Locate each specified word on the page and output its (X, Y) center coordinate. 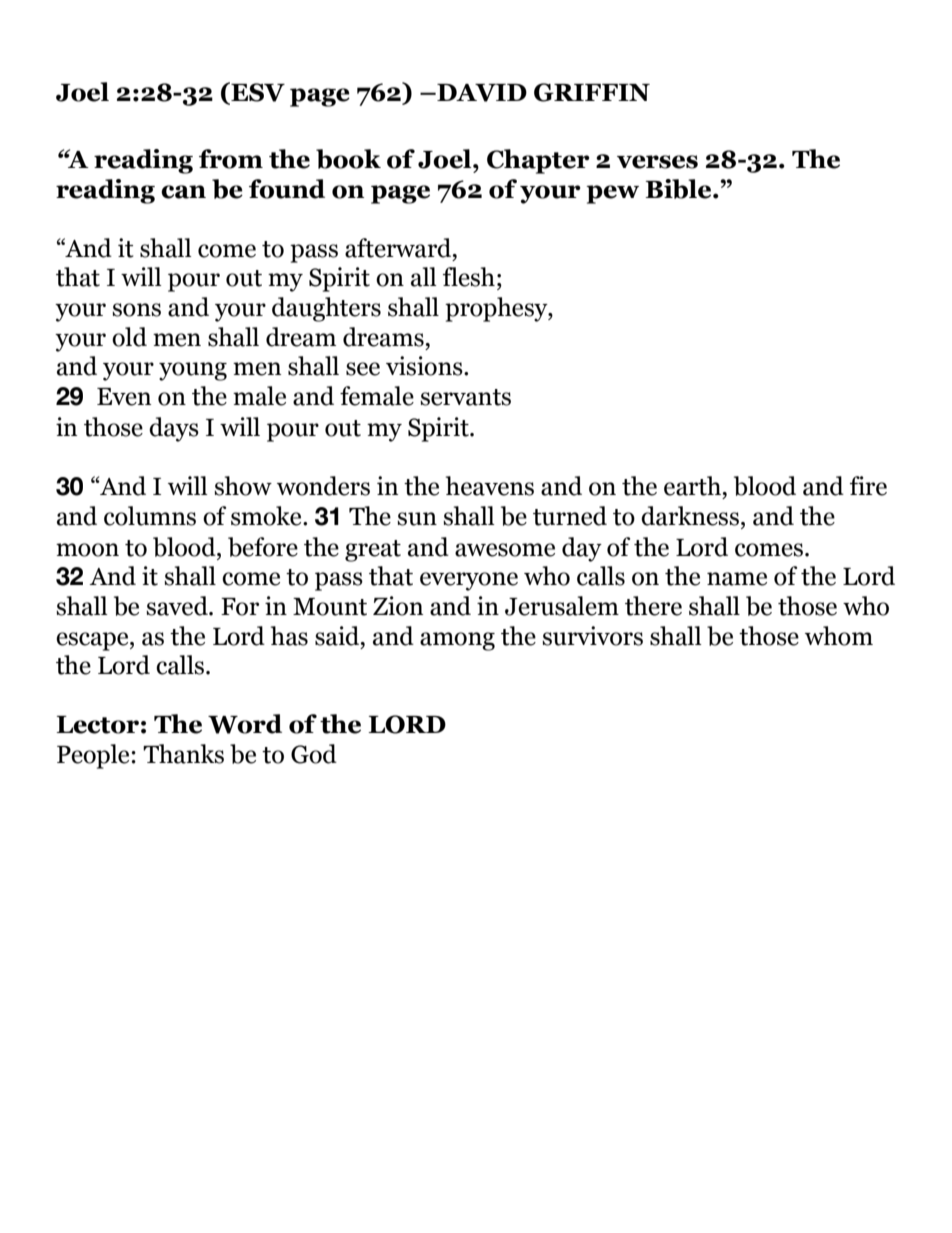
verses (657, 162)
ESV (257, 93)
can (183, 192)
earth (692, 486)
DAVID (481, 93)
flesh (469, 277)
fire (868, 486)
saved (178, 606)
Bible (679, 189)
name (737, 579)
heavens (490, 486)
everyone (469, 581)
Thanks (183, 754)
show (243, 486)
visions (425, 366)
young (193, 371)
